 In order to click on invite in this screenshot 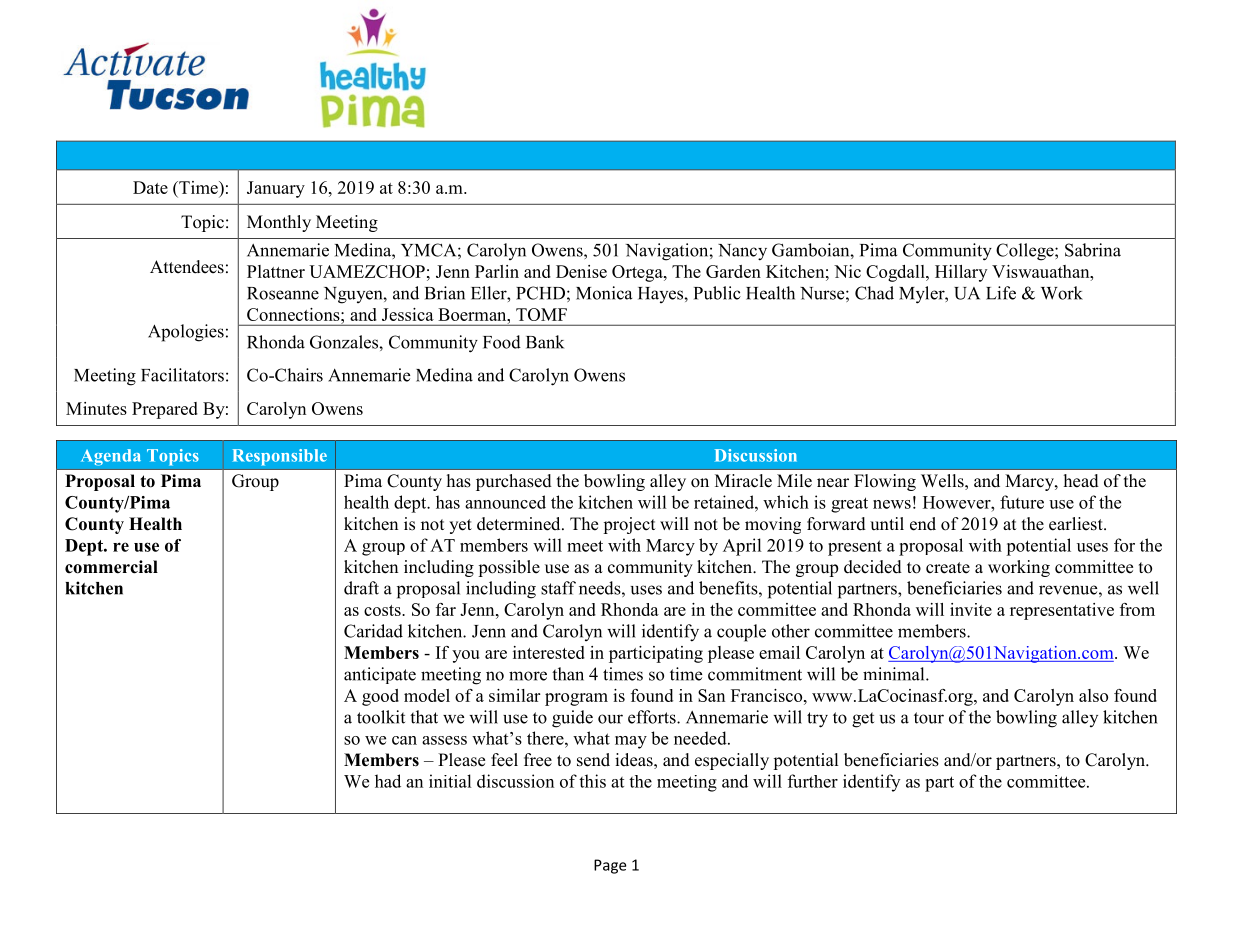, I will do `click(971, 609)`.
